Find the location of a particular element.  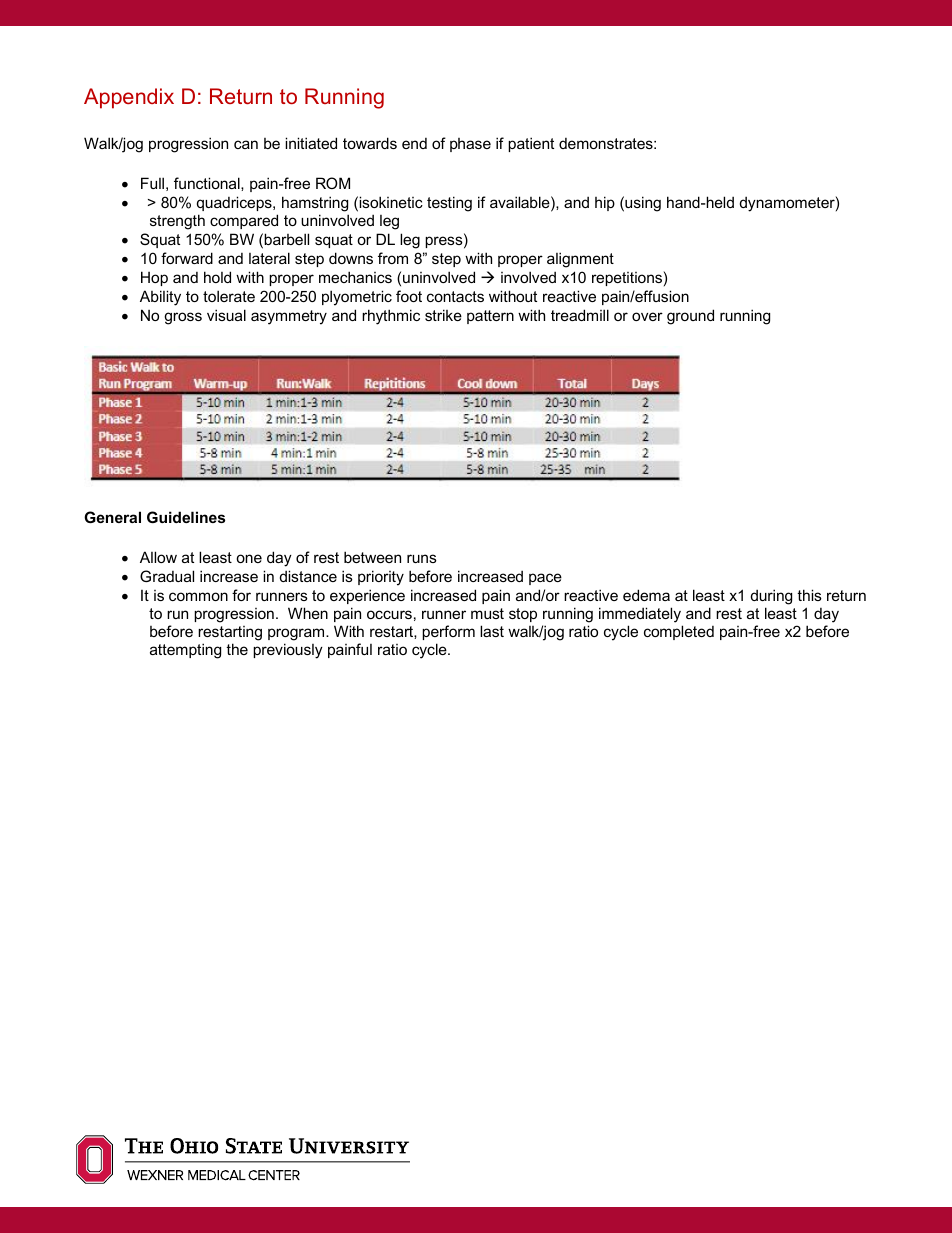

attempting is located at coordinates (185, 651).
